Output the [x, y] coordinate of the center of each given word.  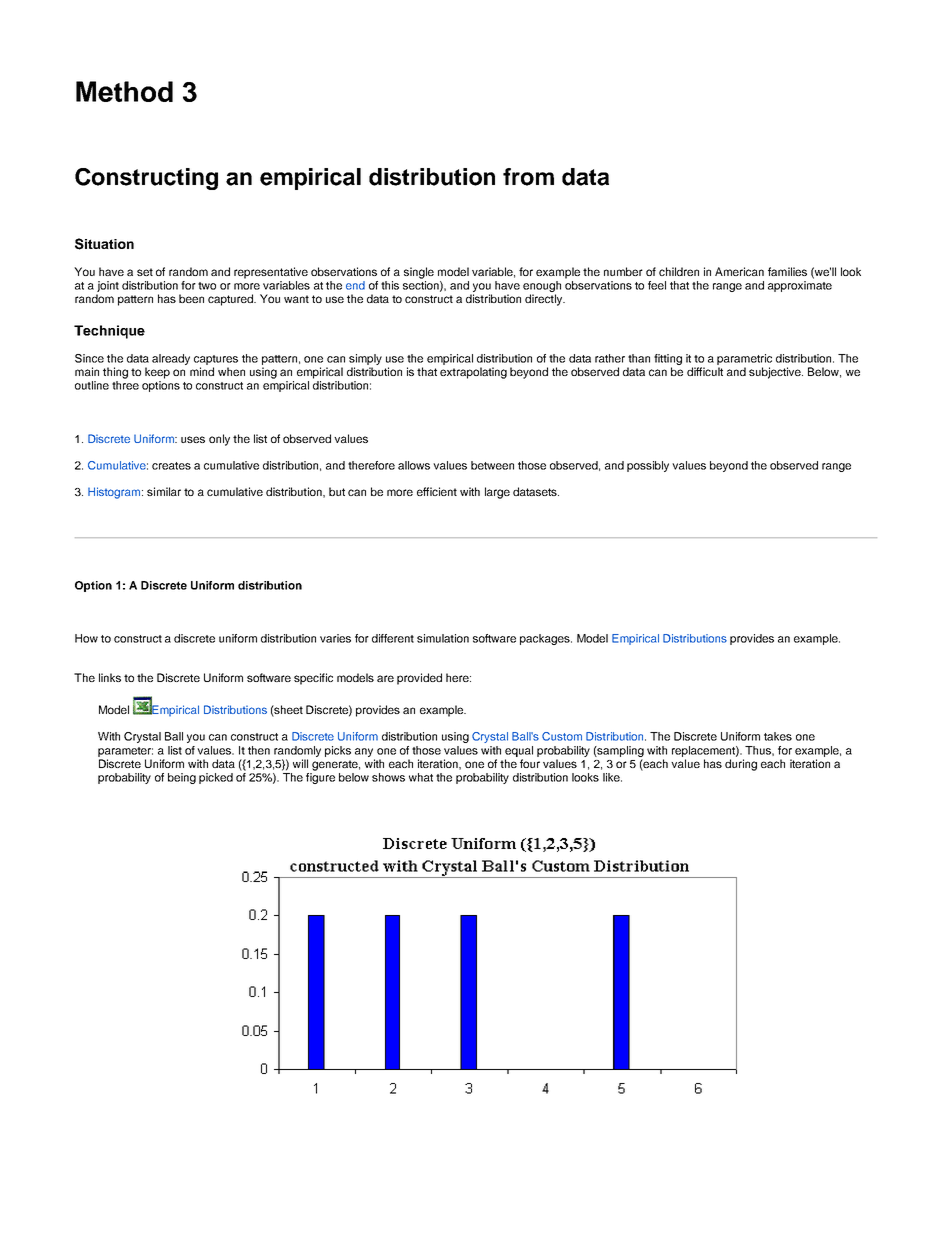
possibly [648, 466]
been [191, 298]
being [182, 778]
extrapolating [473, 373]
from [528, 177]
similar [164, 491]
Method [124, 91]
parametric [744, 361]
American [739, 271]
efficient [437, 491]
